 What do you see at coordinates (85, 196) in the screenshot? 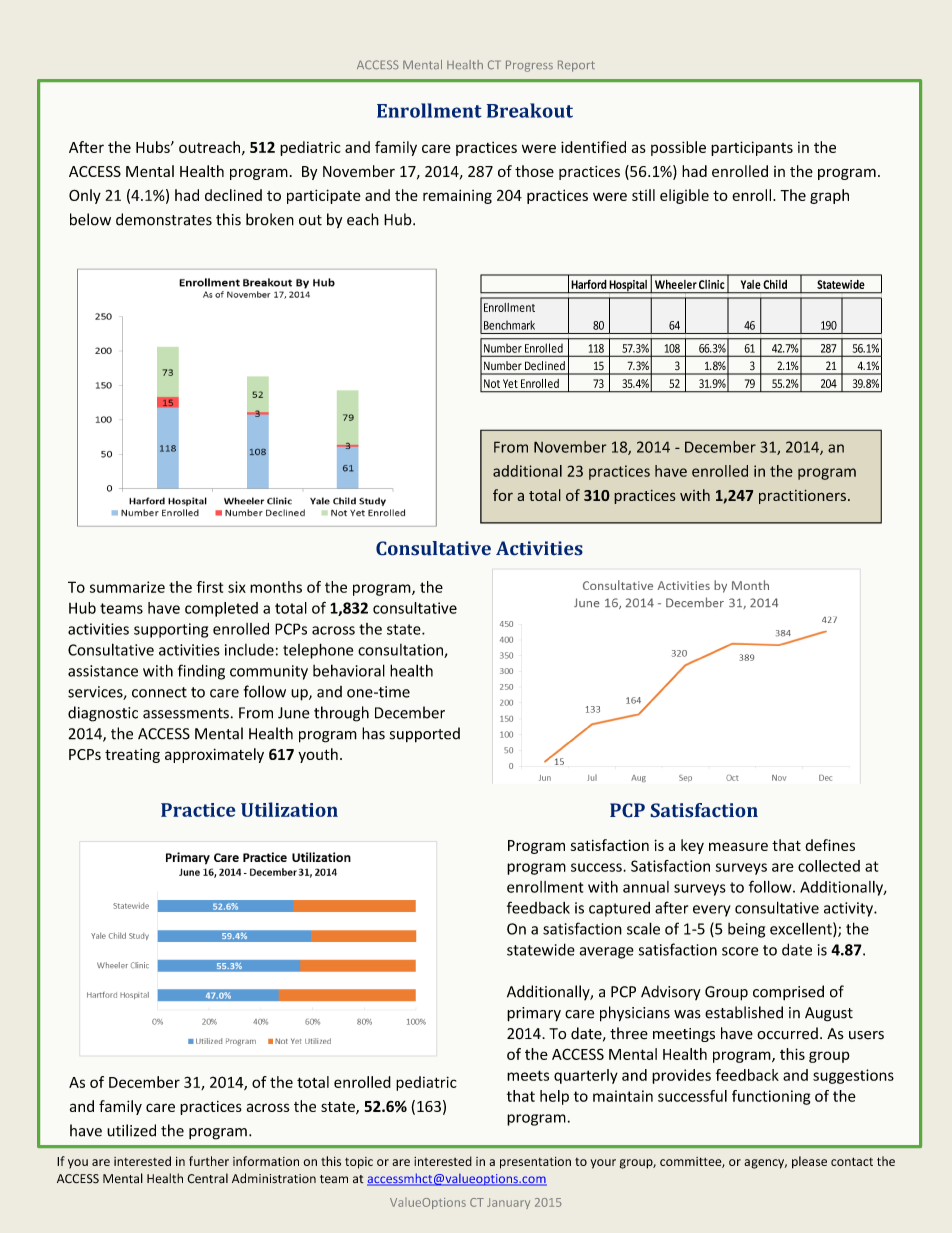
I see `Only` at bounding box center [85, 196].
